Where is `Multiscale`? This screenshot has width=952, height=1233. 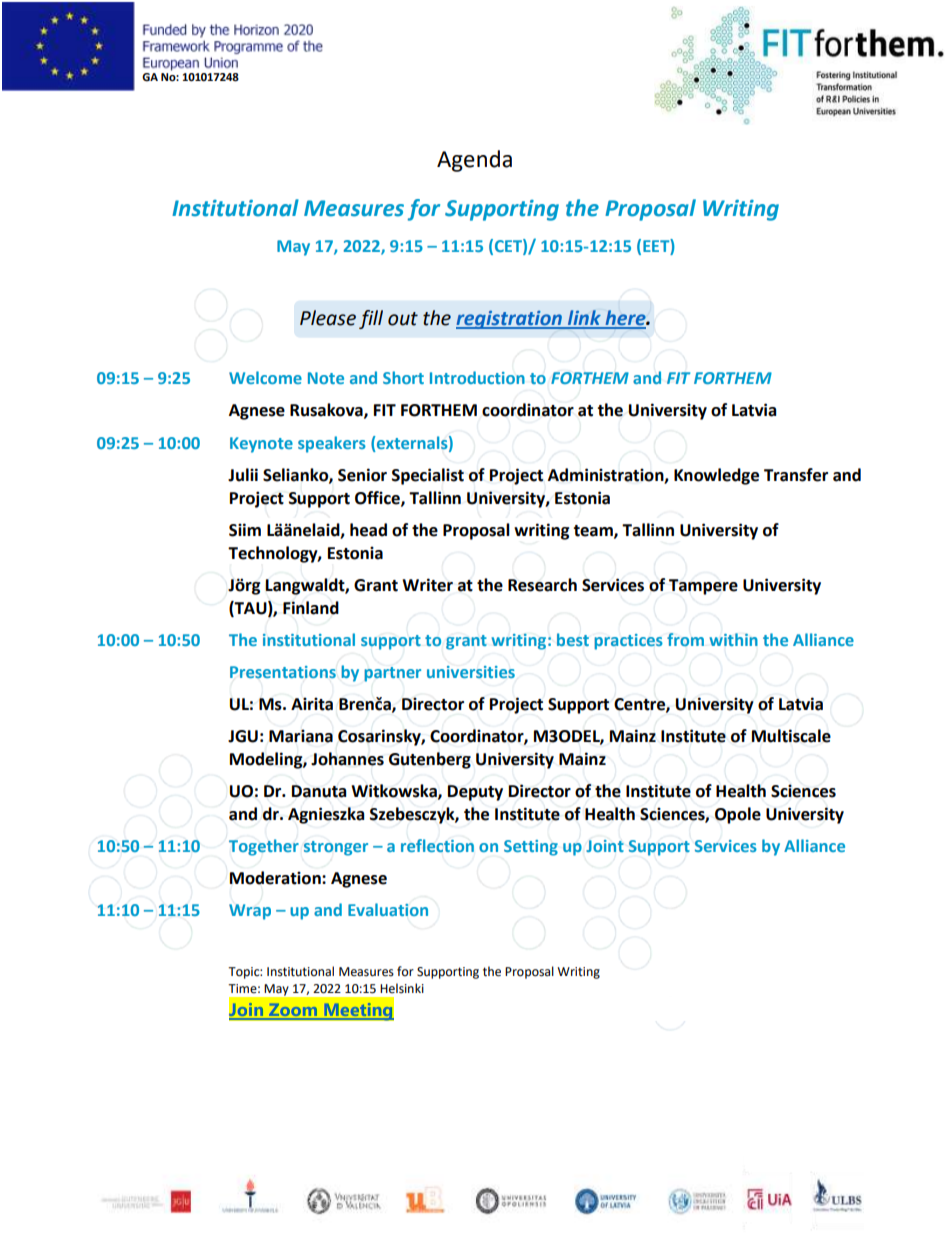 Multiscale is located at coordinates (791, 736).
